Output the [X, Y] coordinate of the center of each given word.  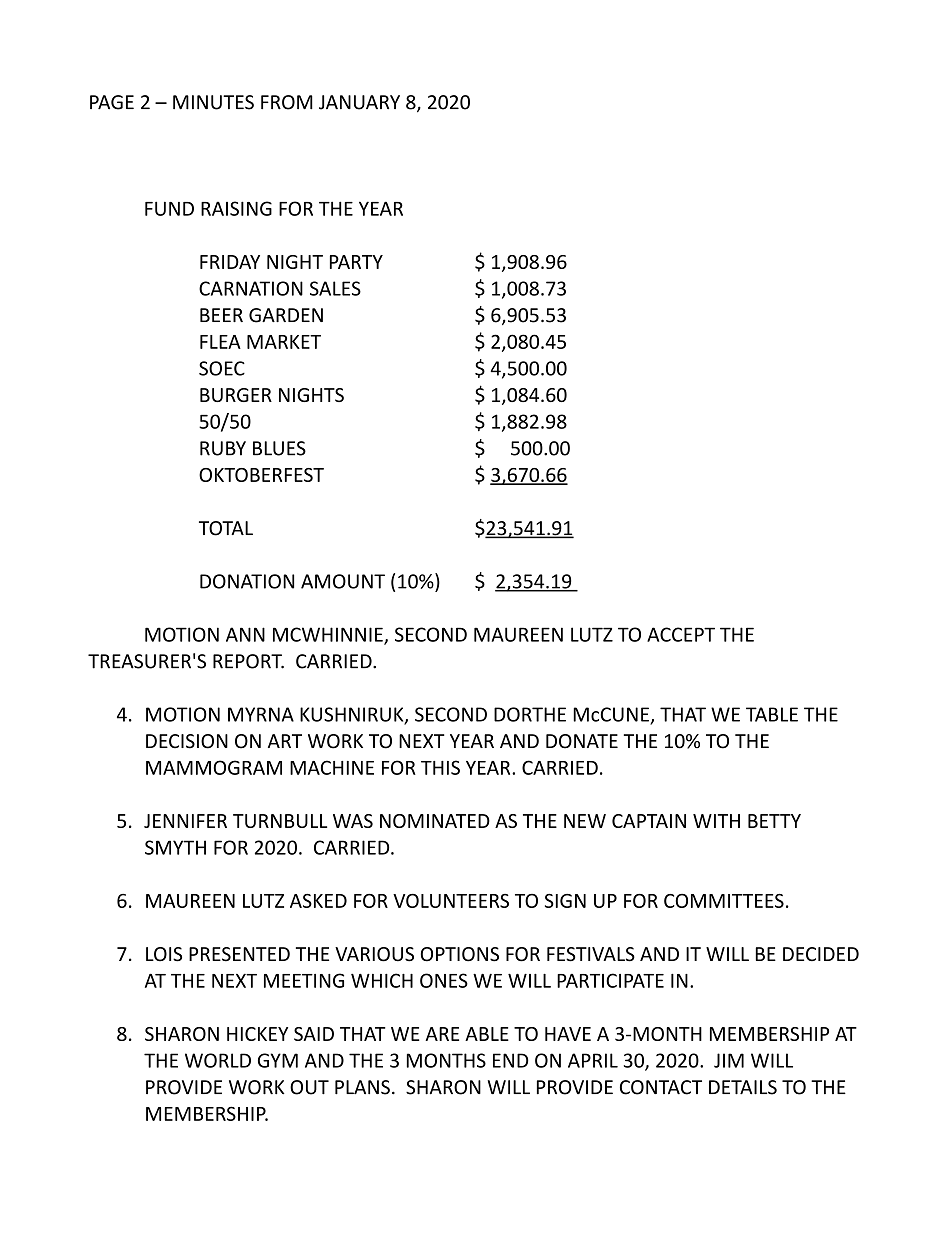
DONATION [247, 581]
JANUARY [359, 102]
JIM [729, 1060]
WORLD [218, 1060]
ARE [442, 1034]
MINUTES [213, 102]
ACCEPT [681, 634]
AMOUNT [343, 581]
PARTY [356, 262]
